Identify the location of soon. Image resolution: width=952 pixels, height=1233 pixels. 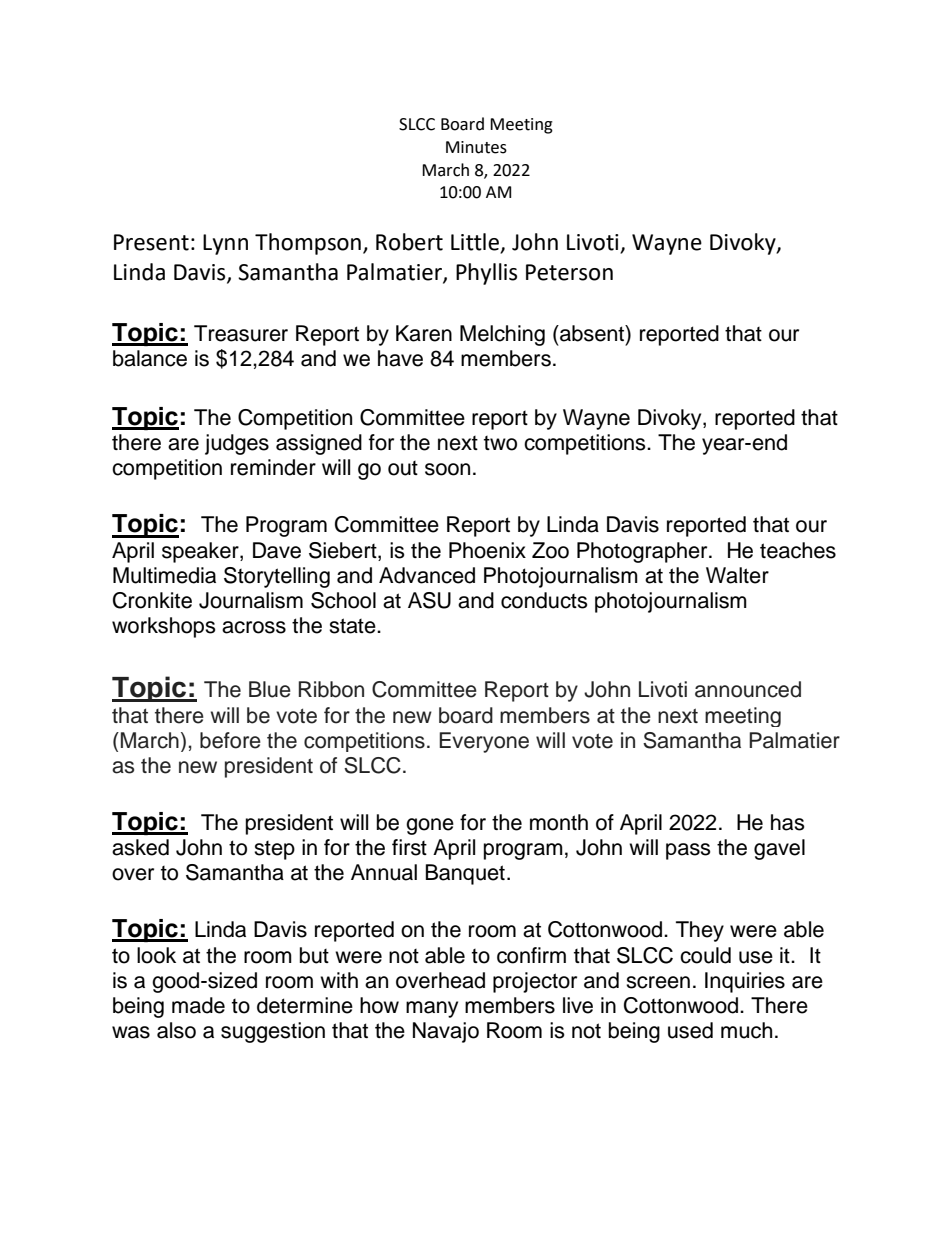
(447, 469).
